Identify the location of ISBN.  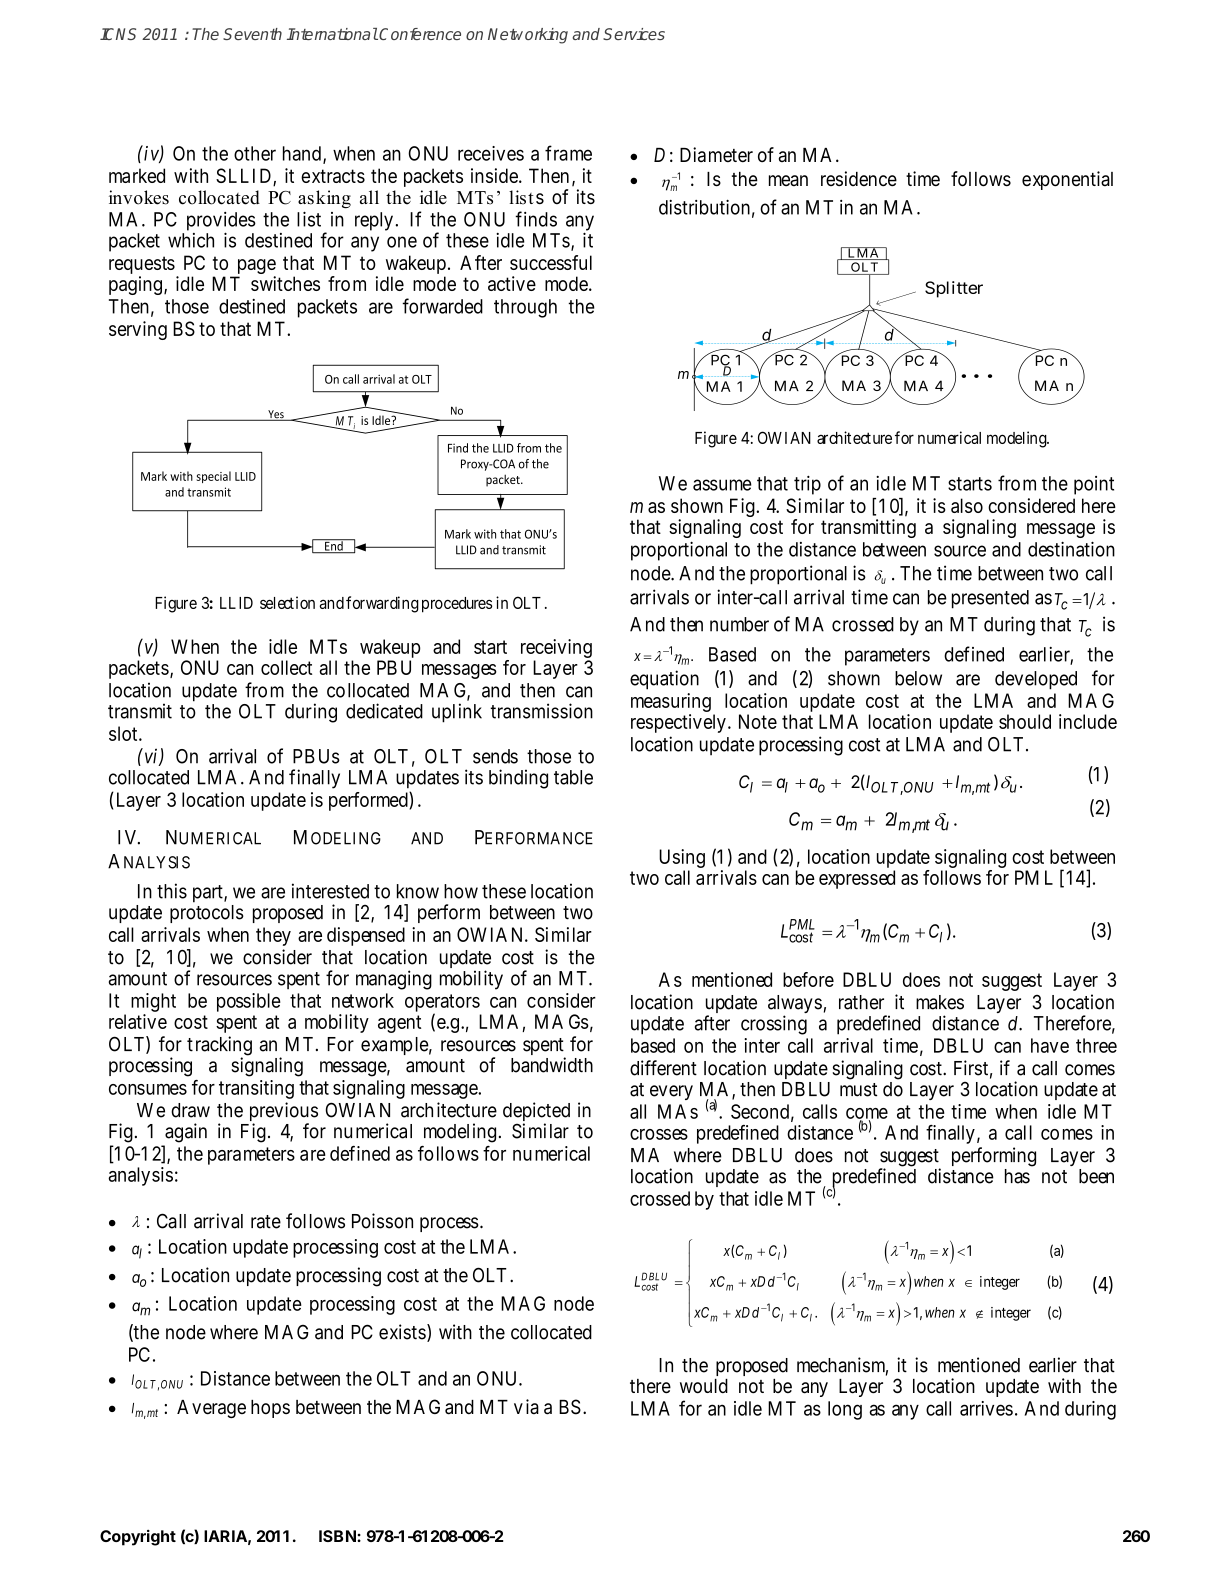
(338, 1536).
